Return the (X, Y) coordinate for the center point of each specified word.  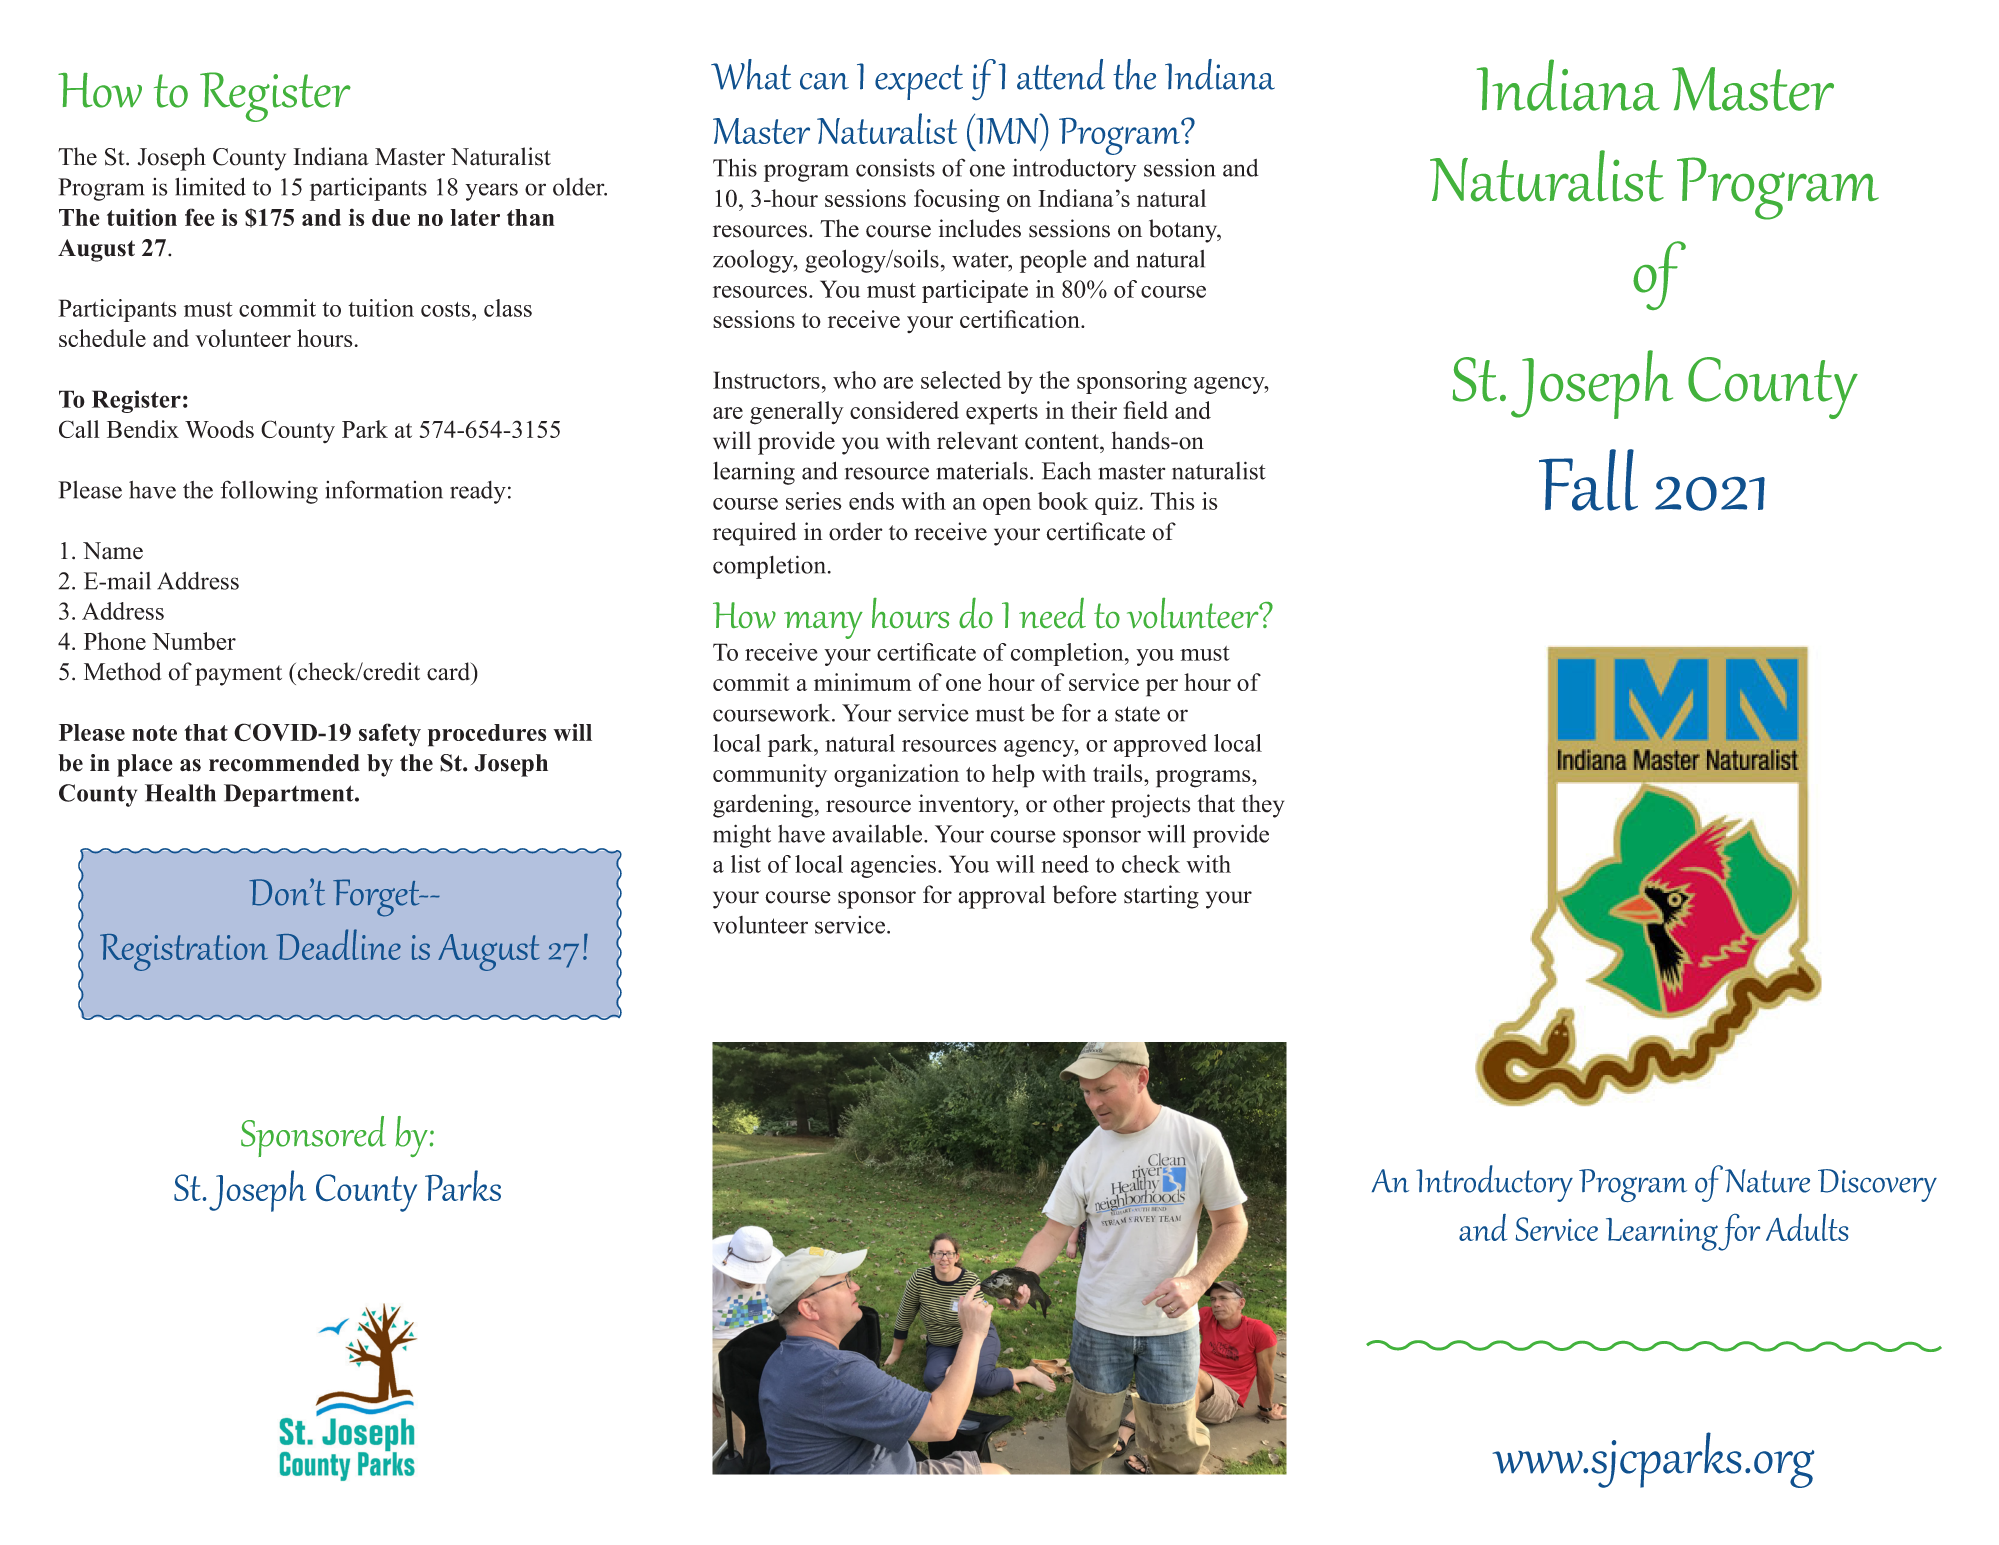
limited (210, 186)
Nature (1767, 1181)
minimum (863, 682)
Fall (1588, 480)
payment (238, 675)
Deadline (338, 944)
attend (1061, 74)
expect (919, 82)
